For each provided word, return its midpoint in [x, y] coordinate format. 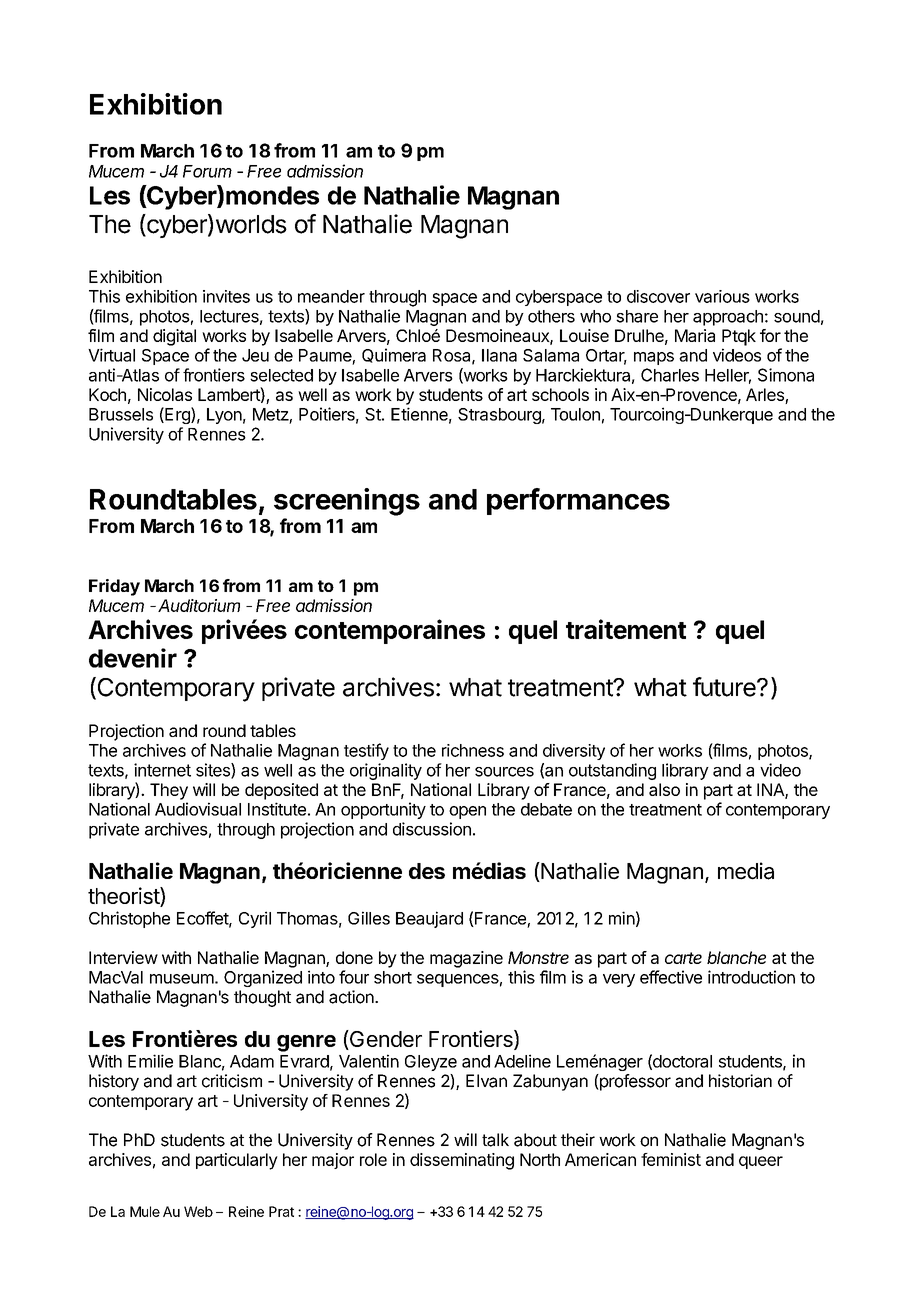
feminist [671, 1159]
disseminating [462, 1161]
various [722, 296]
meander [331, 296]
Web [198, 1211]
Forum [207, 171]
